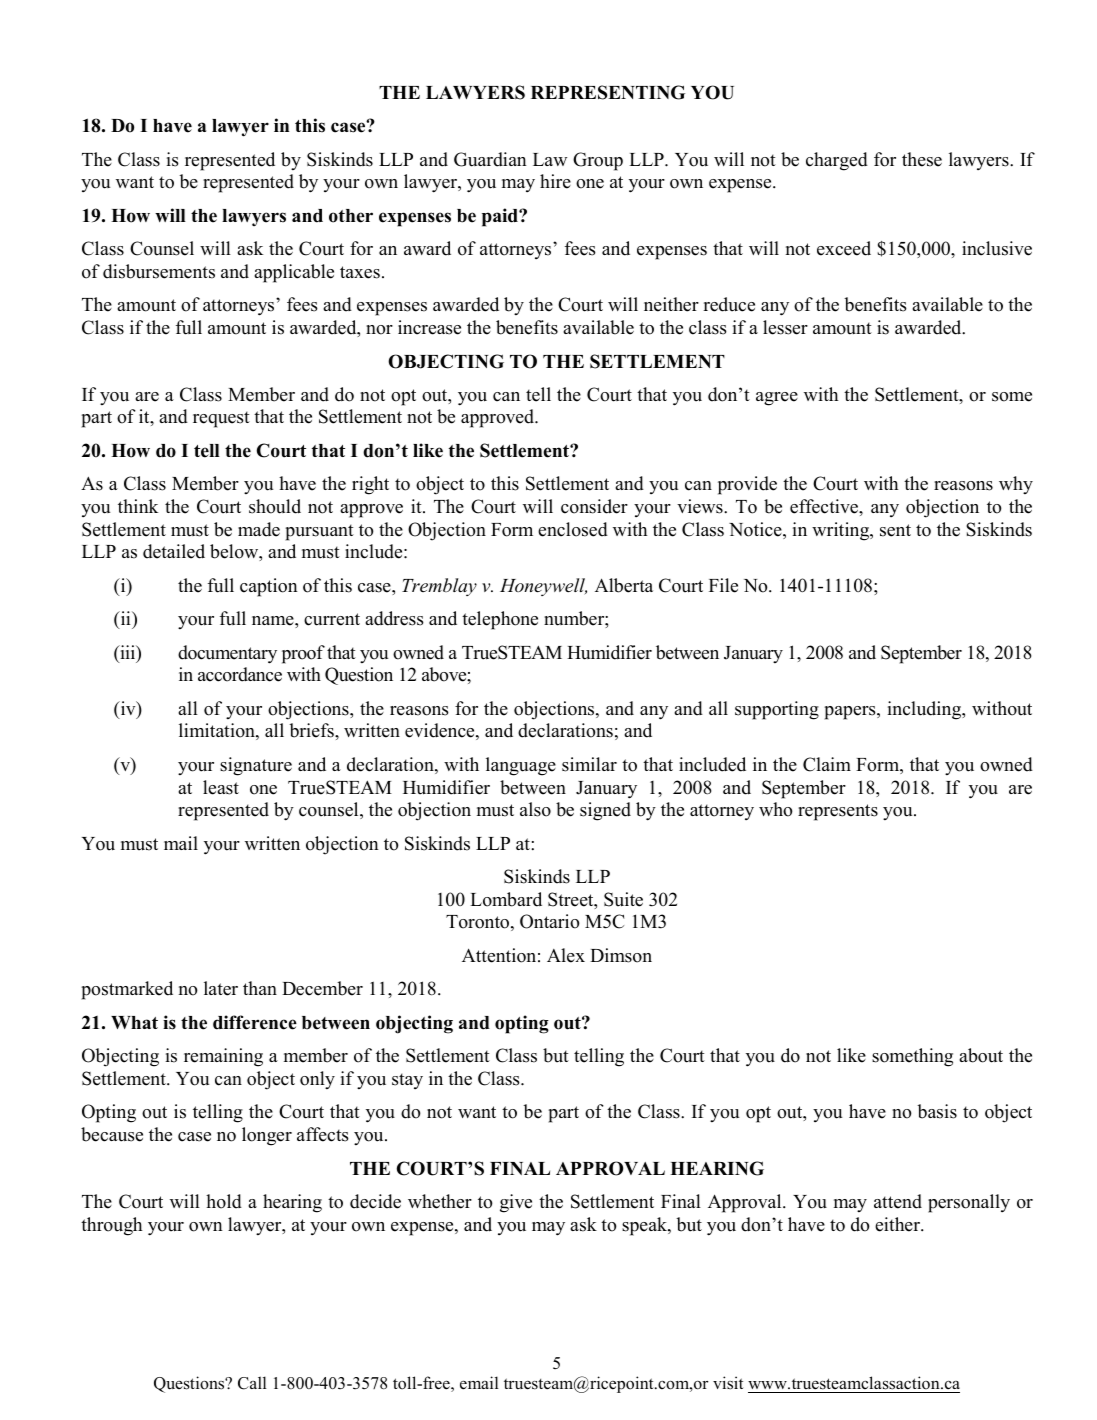 The height and width of the screenshot is (1420, 1097). Describe the element at coordinates (594, 506) in the screenshot. I see `consider` at that location.
